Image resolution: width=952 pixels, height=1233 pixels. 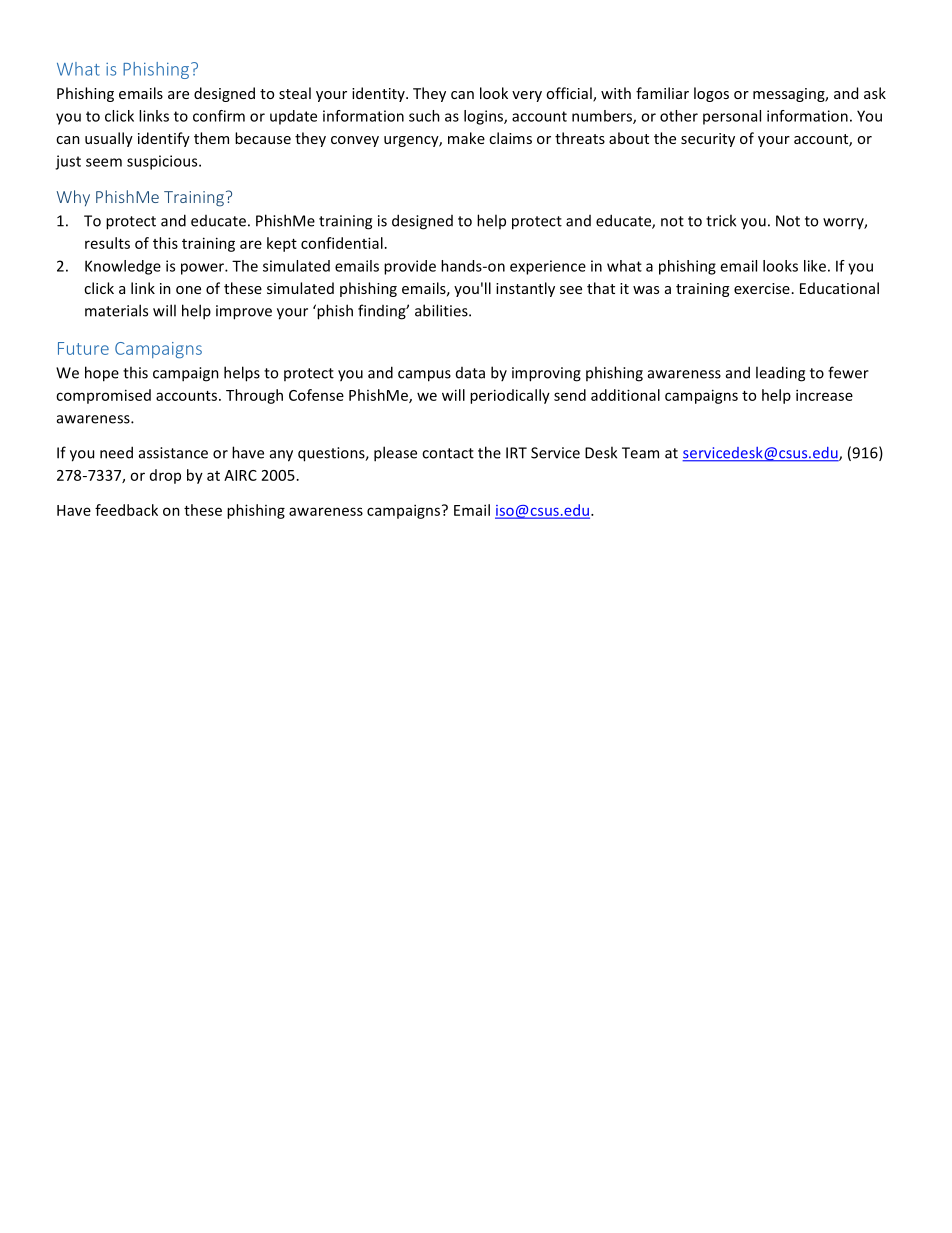 What do you see at coordinates (824, 395) in the document?
I see `increase` at bounding box center [824, 395].
